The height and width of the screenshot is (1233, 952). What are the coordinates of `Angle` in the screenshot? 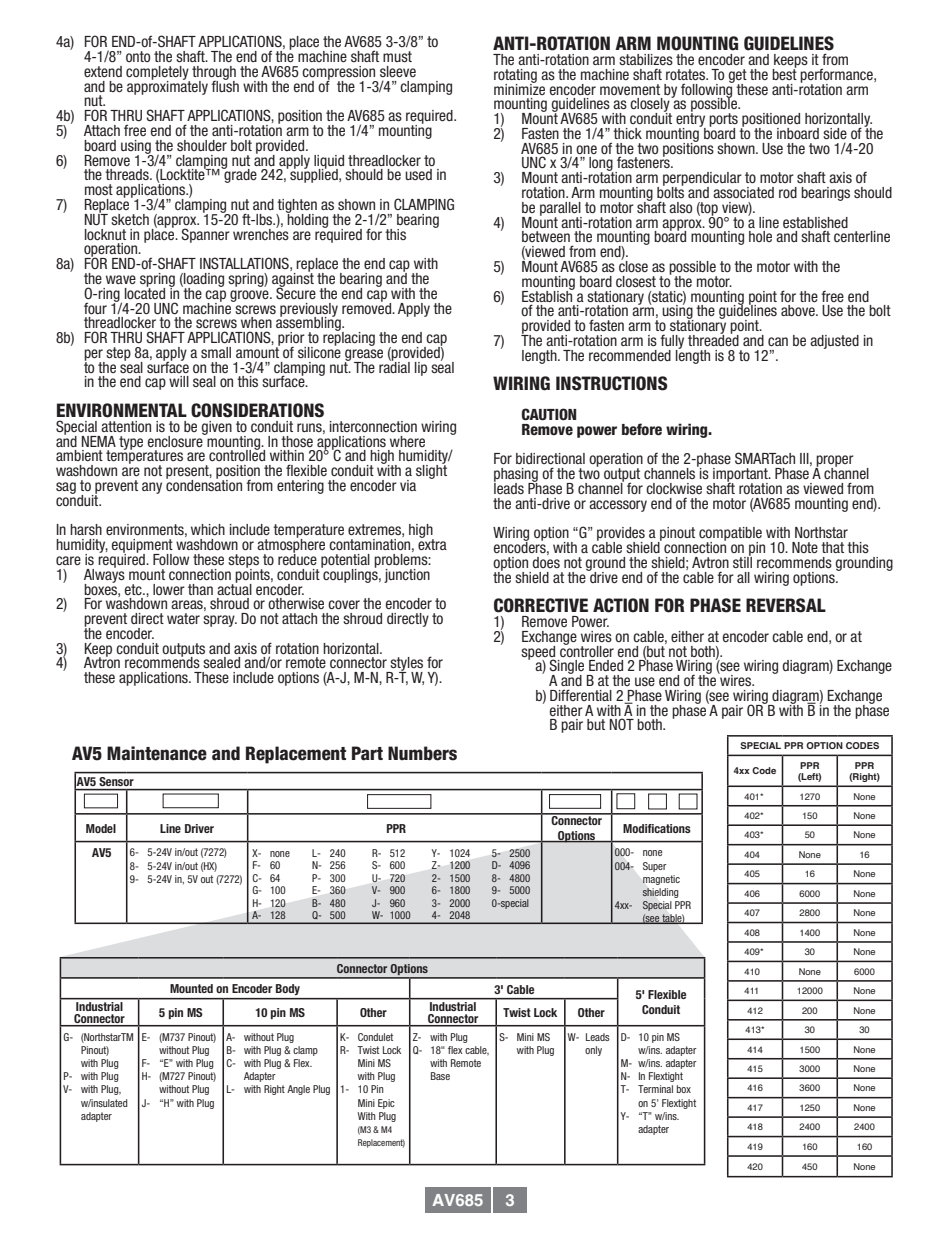 It's located at (298, 1090).
